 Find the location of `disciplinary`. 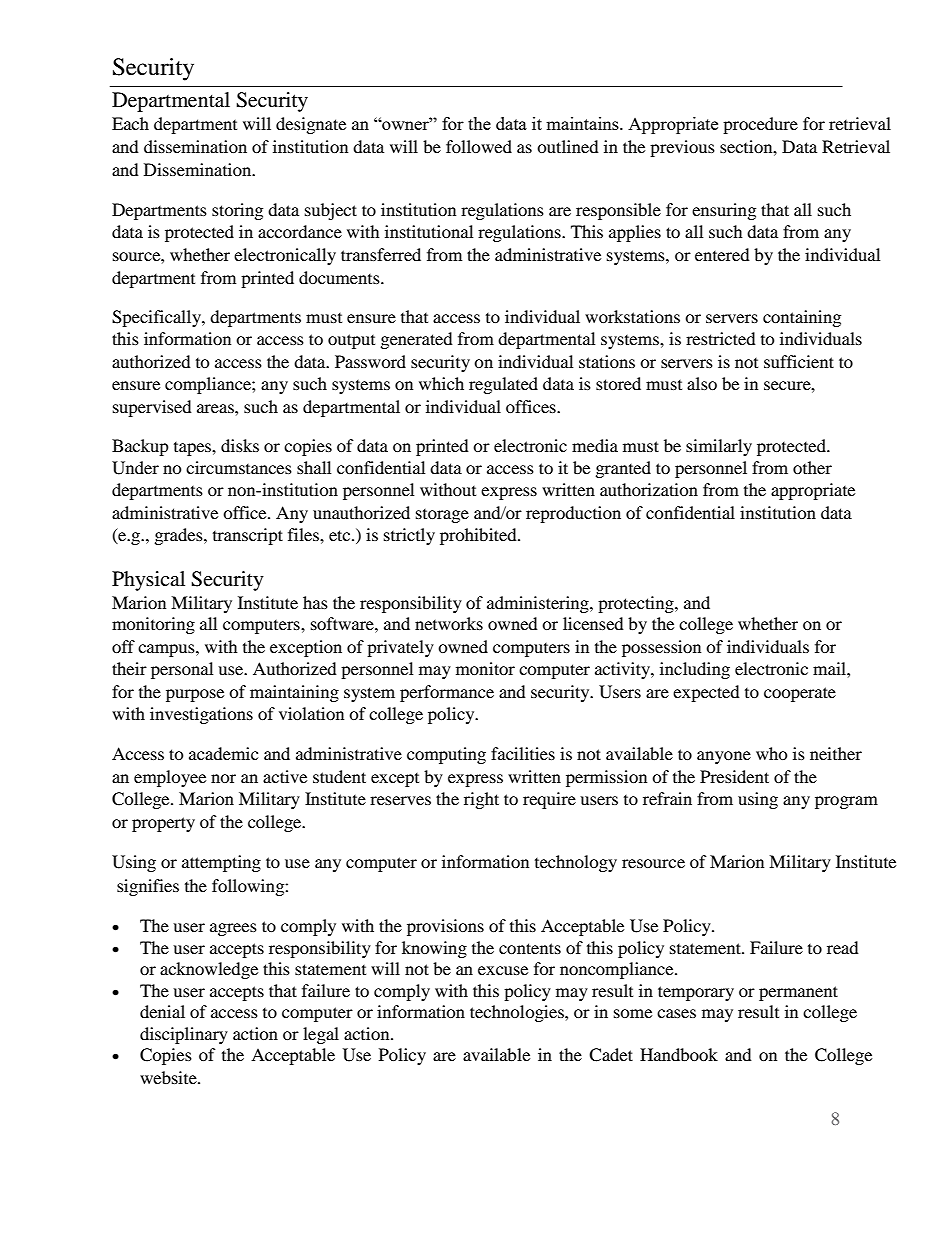

disciplinary is located at coordinates (184, 1035).
